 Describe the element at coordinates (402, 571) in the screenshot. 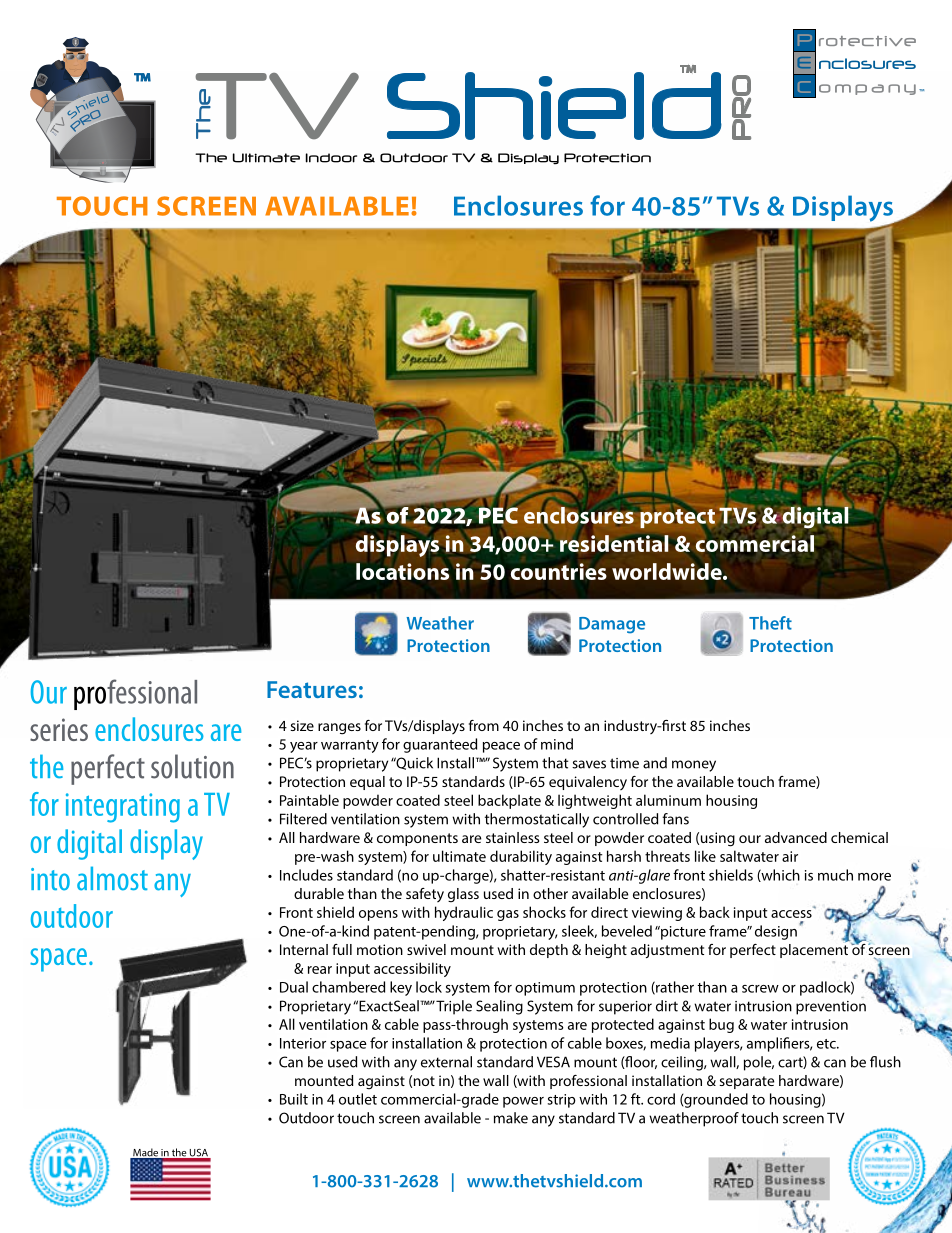

I see `locations` at that location.
